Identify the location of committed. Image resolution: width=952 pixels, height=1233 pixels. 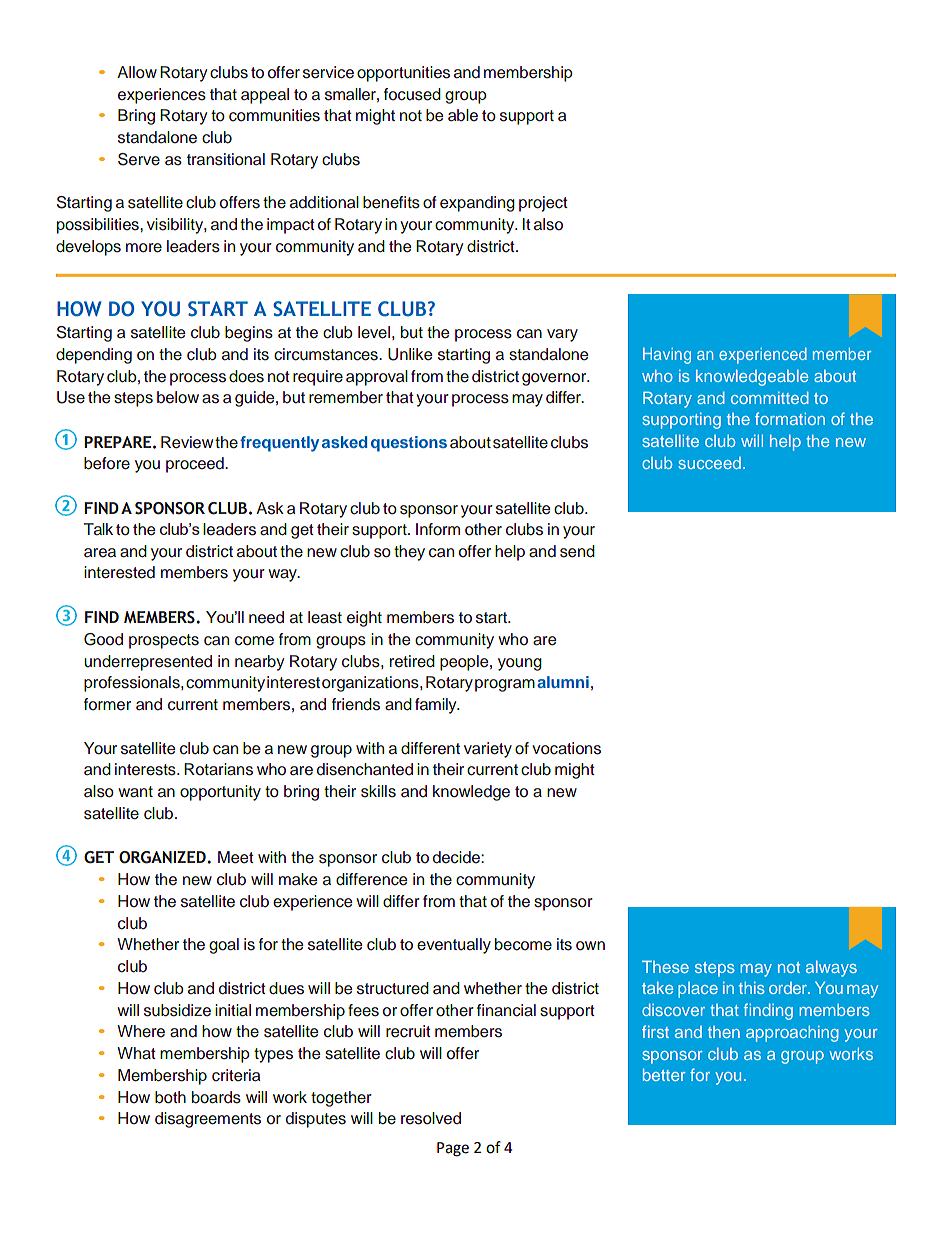
(770, 398).
